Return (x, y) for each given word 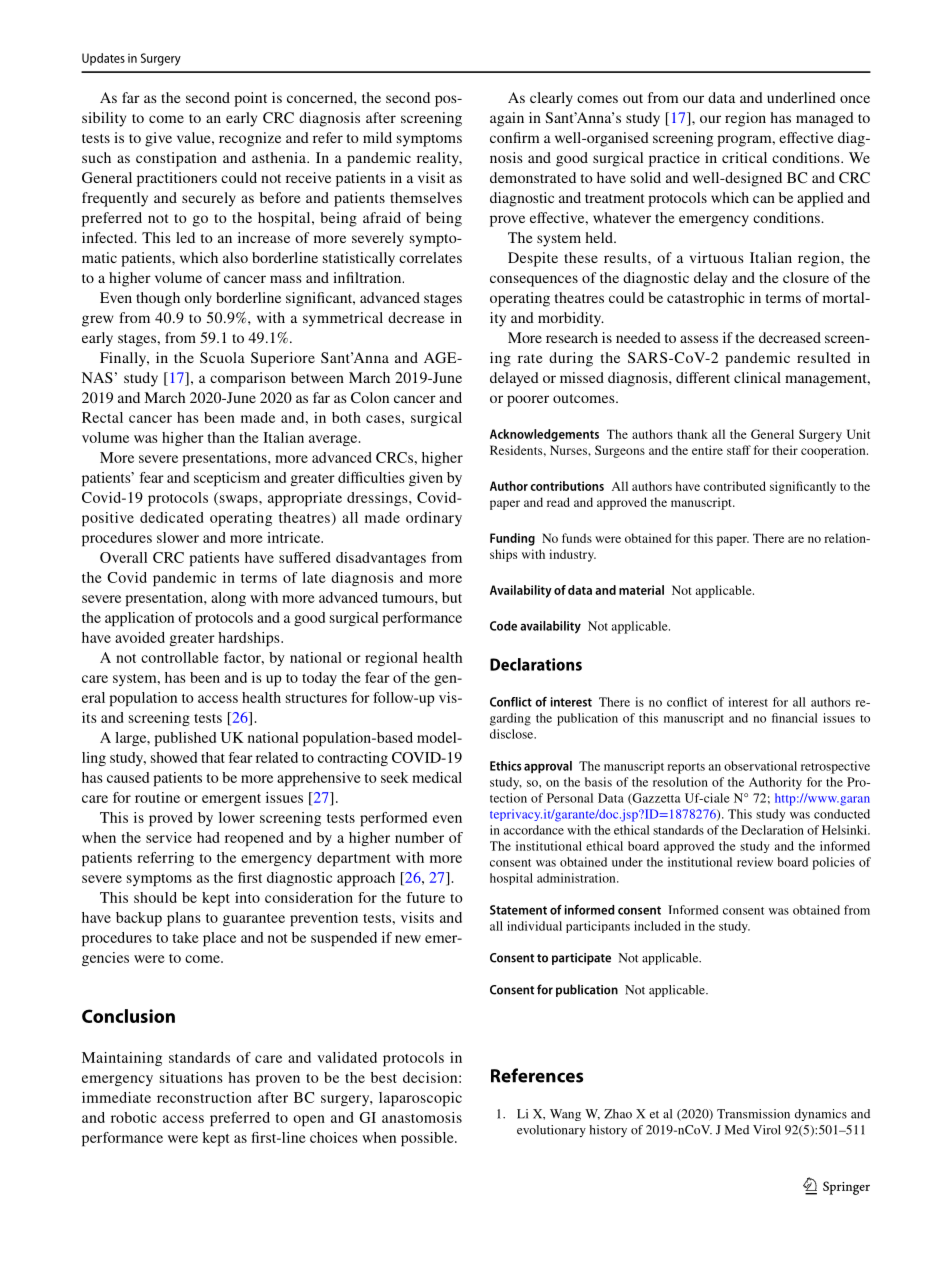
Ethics (506, 766)
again (507, 119)
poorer (528, 401)
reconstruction (204, 1097)
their (785, 450)
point (250, 99)
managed (825, 119)
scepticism (227, 479)
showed (174, 757)
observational (760, 766)
